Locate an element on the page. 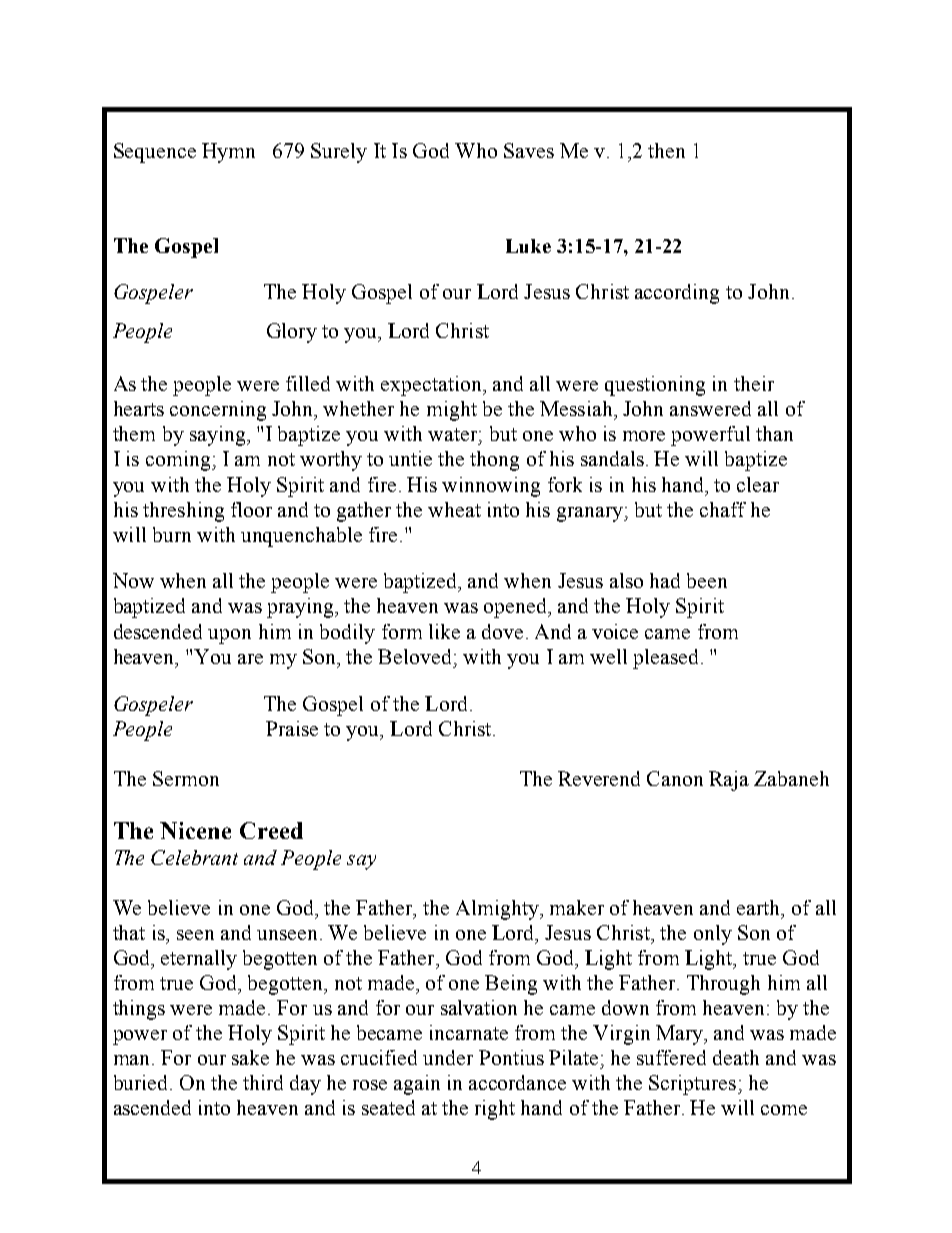 The height and width of the document is (1233, 952). under is located at coordinates (448, 1057).
